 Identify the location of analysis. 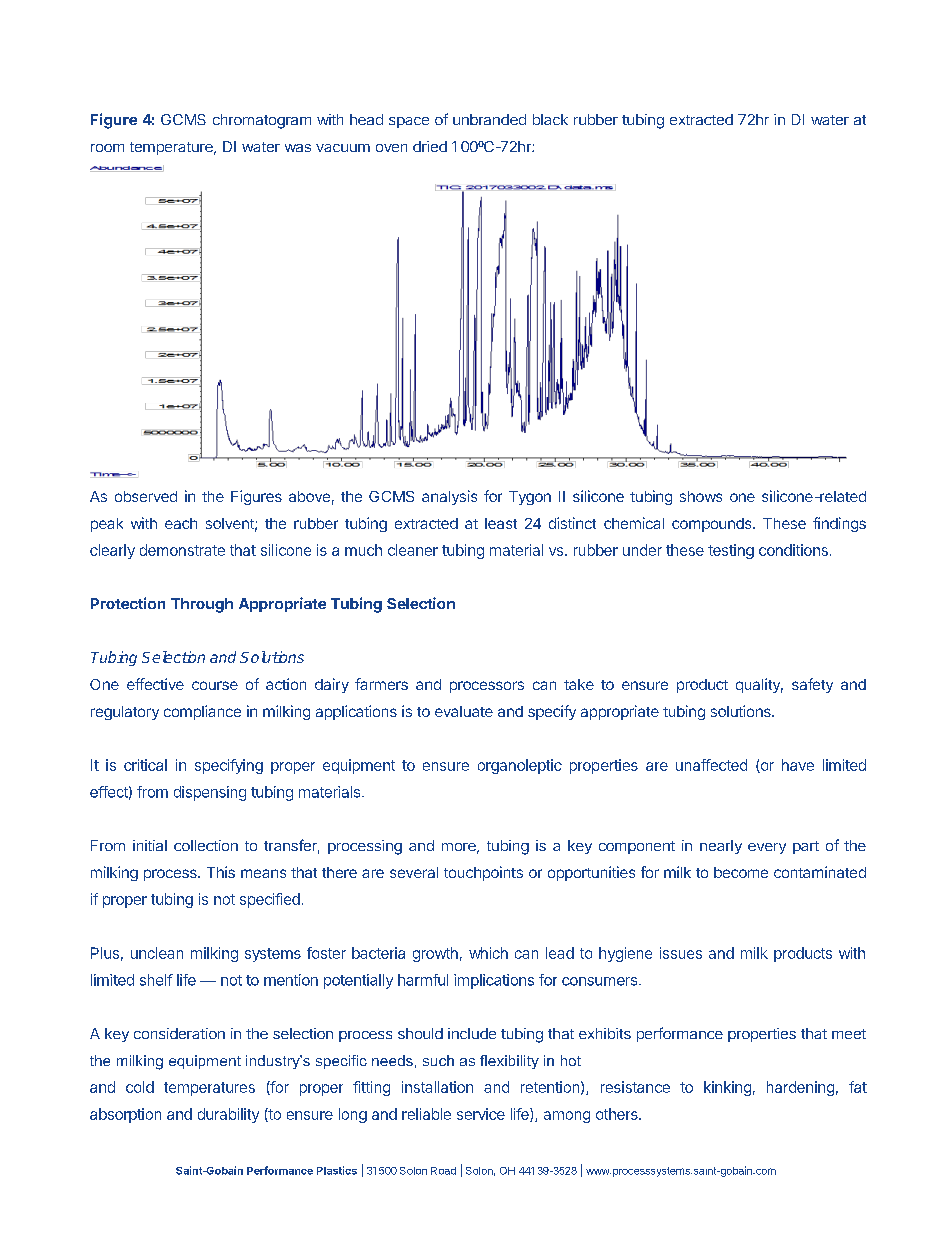
(449, 497).
